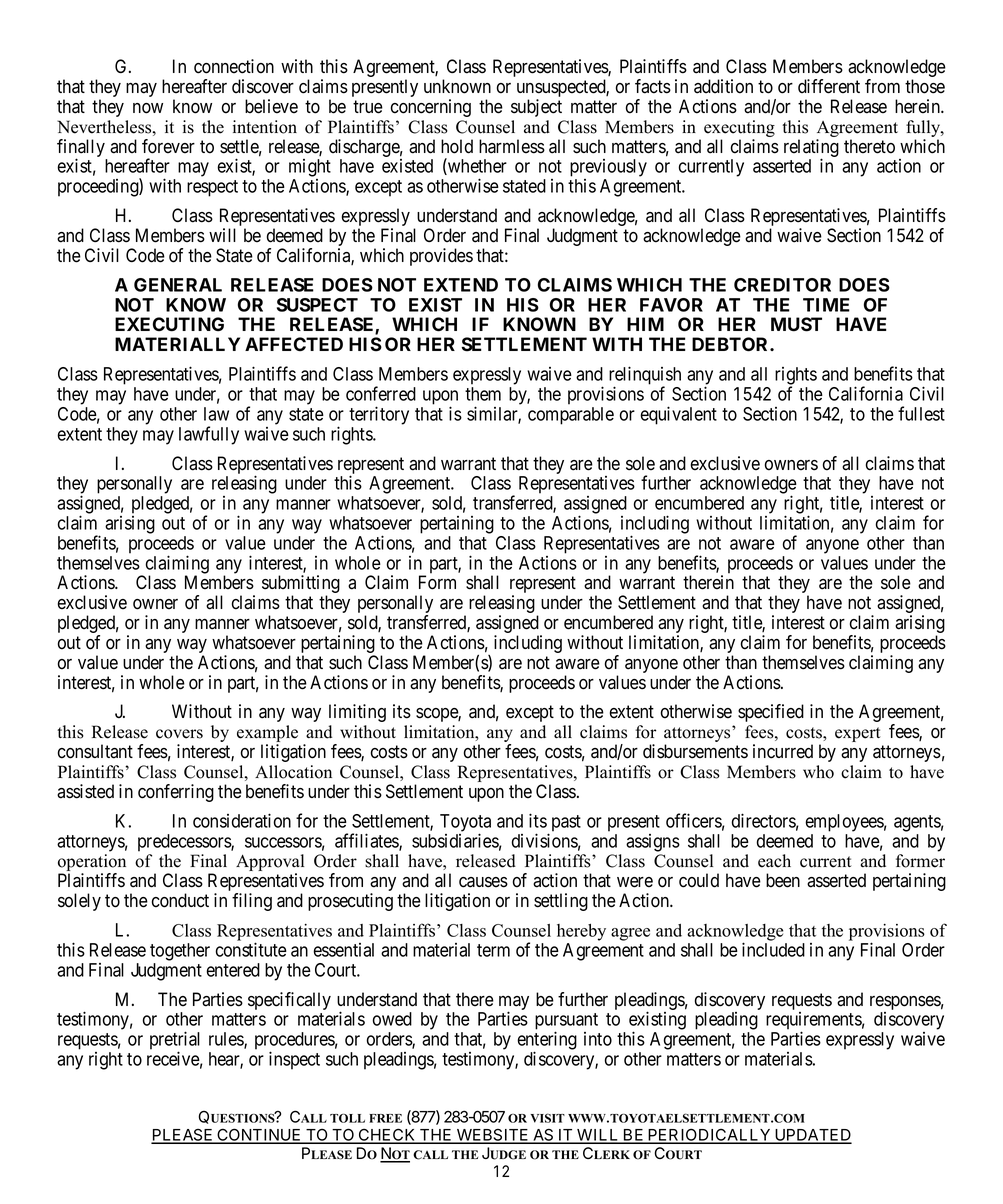 The width and height of the image is (1003, 1204). Describe the element at coordinates (812, 1136) in the image. I see `UPDATED` at that location.
